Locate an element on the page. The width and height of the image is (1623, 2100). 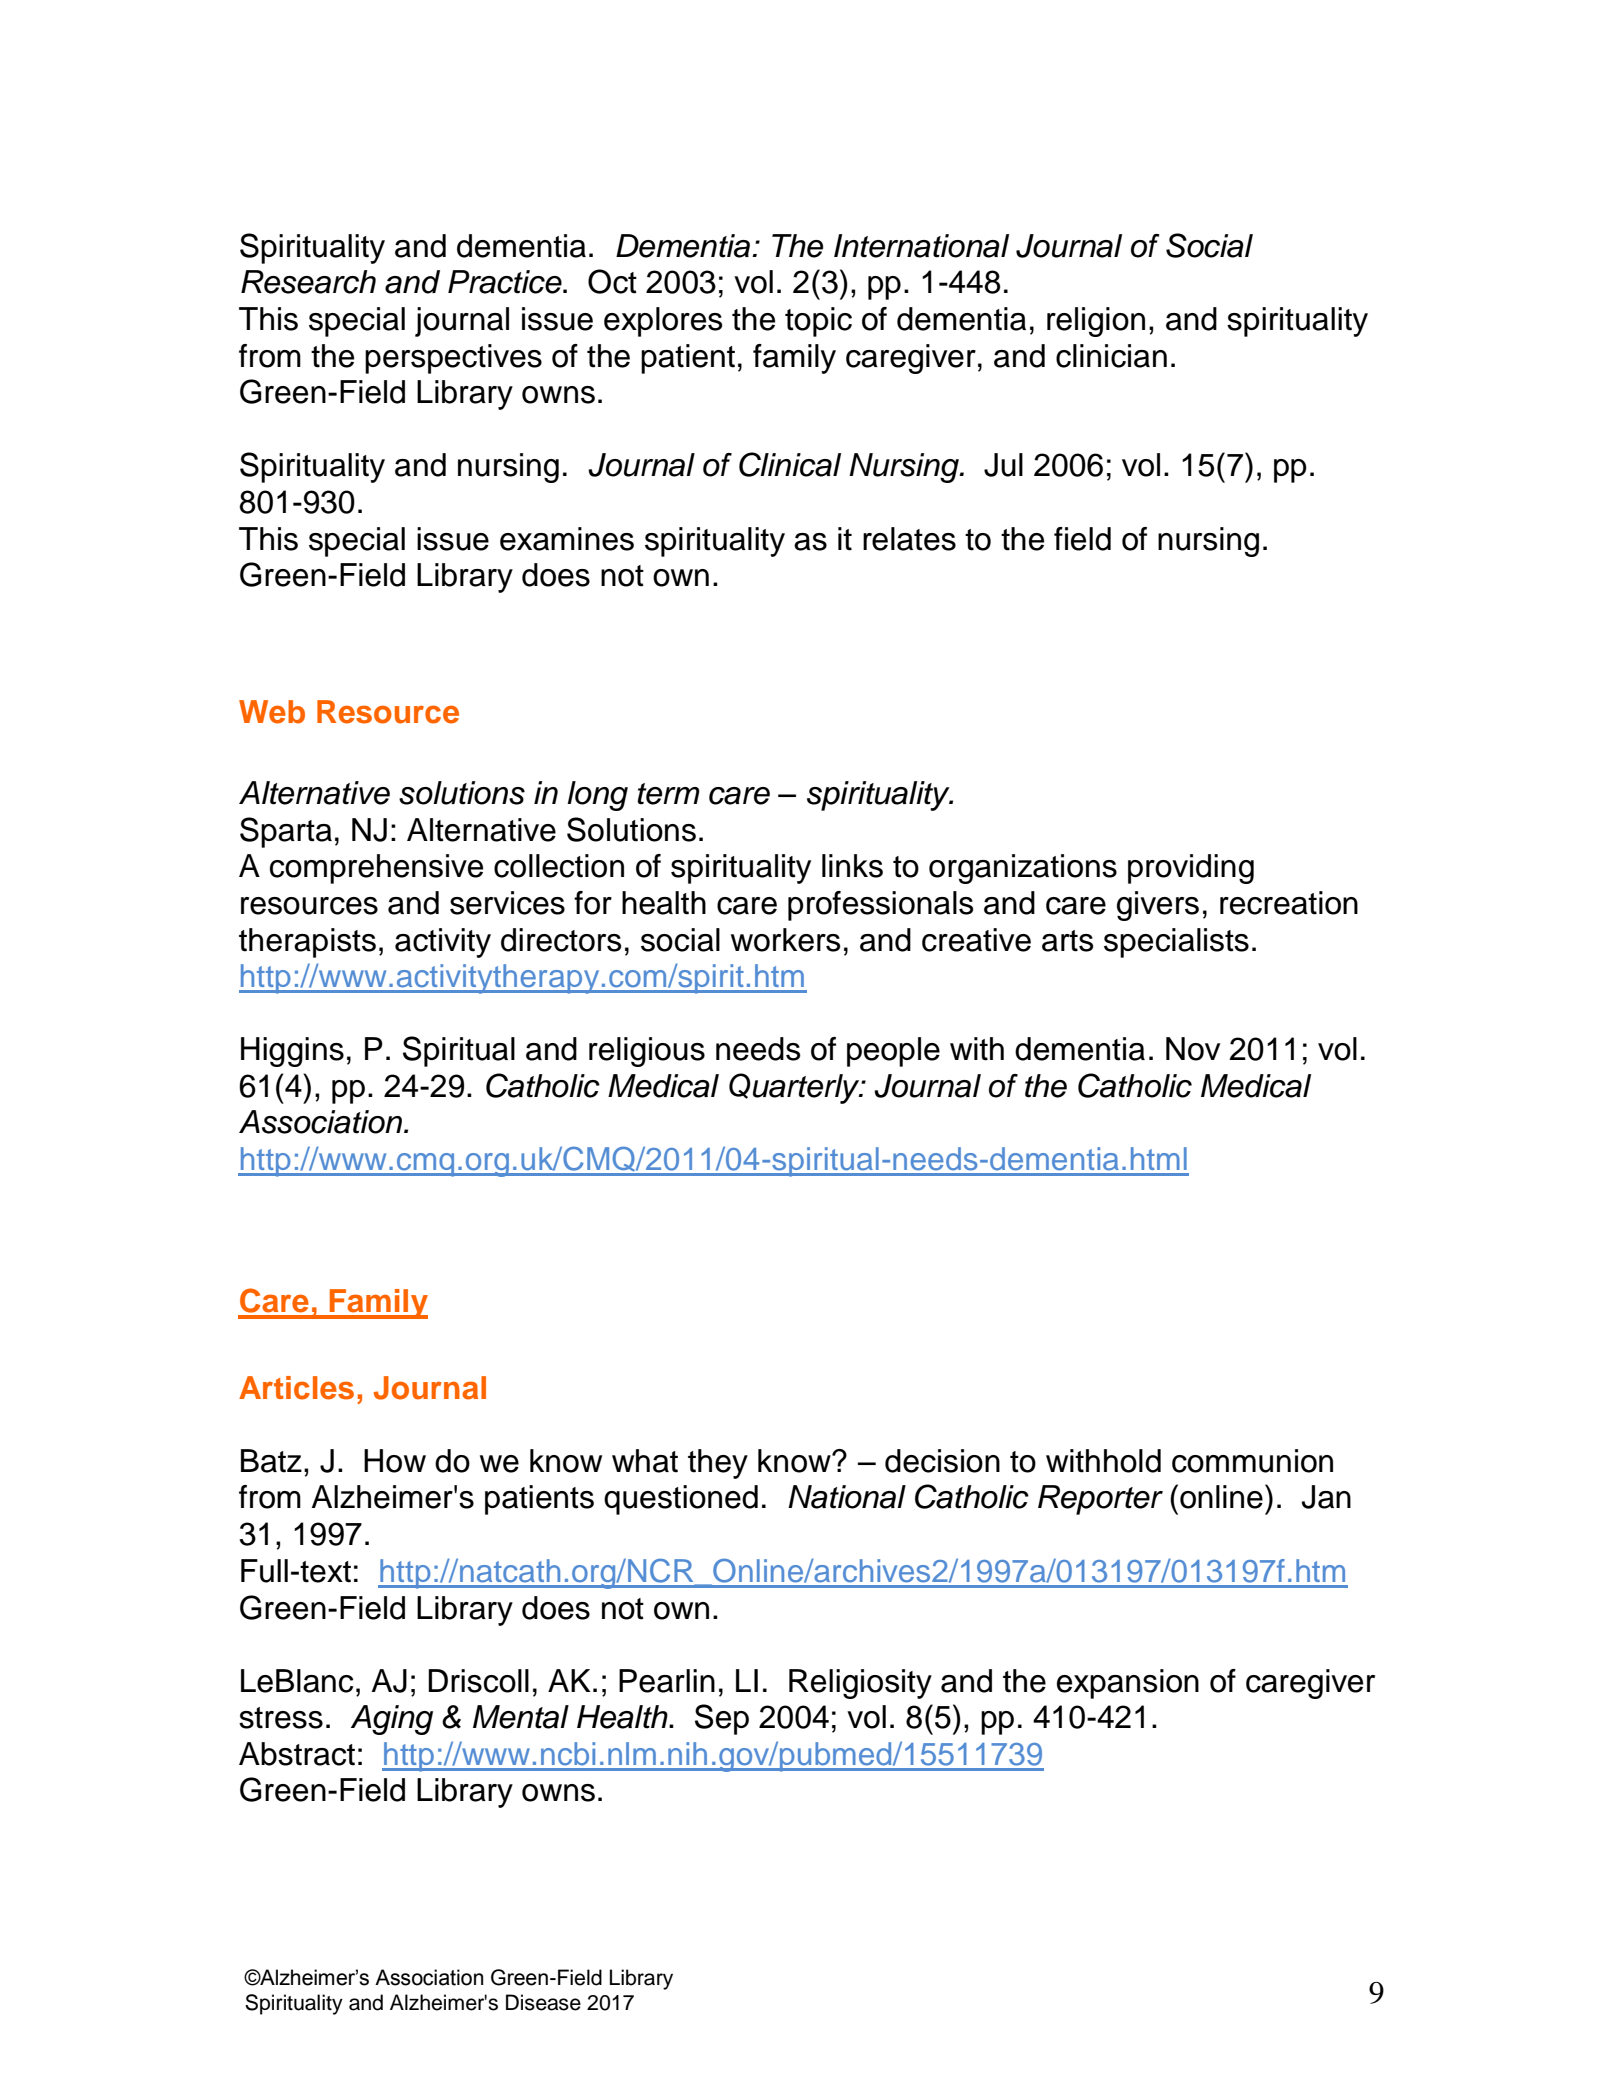
Higgins is located at coordinates (292, 1052).
